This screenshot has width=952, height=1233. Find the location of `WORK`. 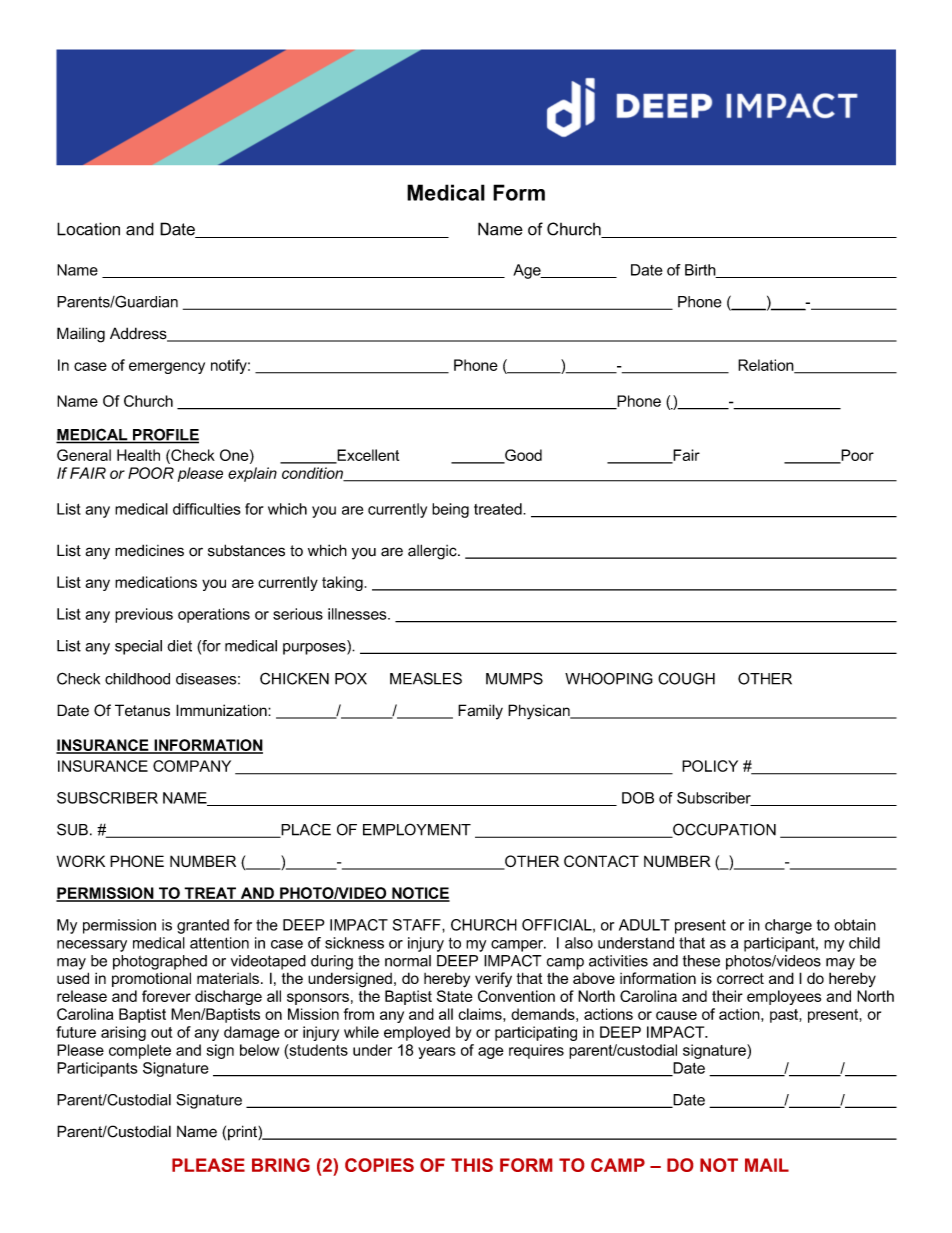

WORK is located at coordinates (81, 861).
